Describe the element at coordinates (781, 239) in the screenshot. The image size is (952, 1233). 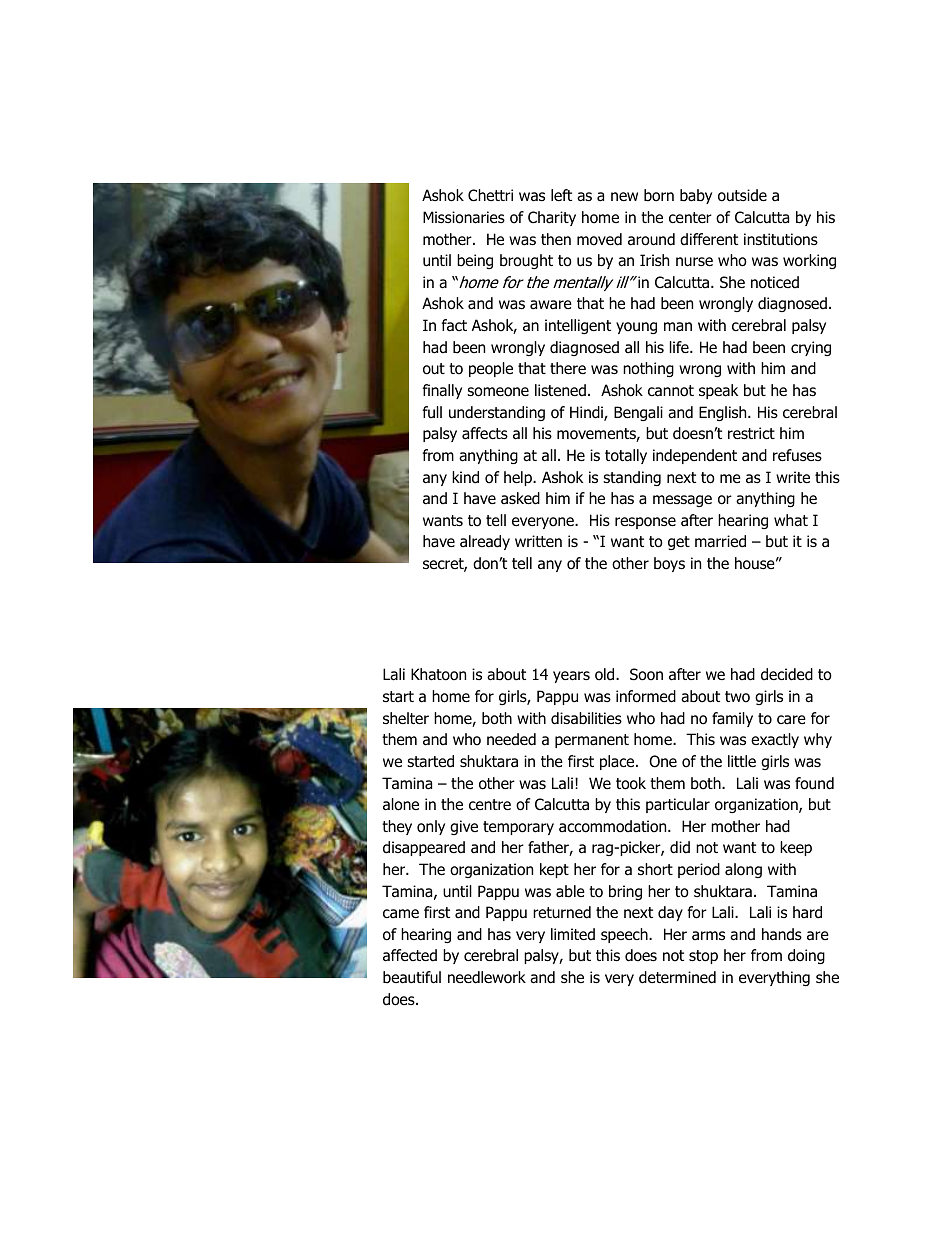
I see `institutions` at that location.
